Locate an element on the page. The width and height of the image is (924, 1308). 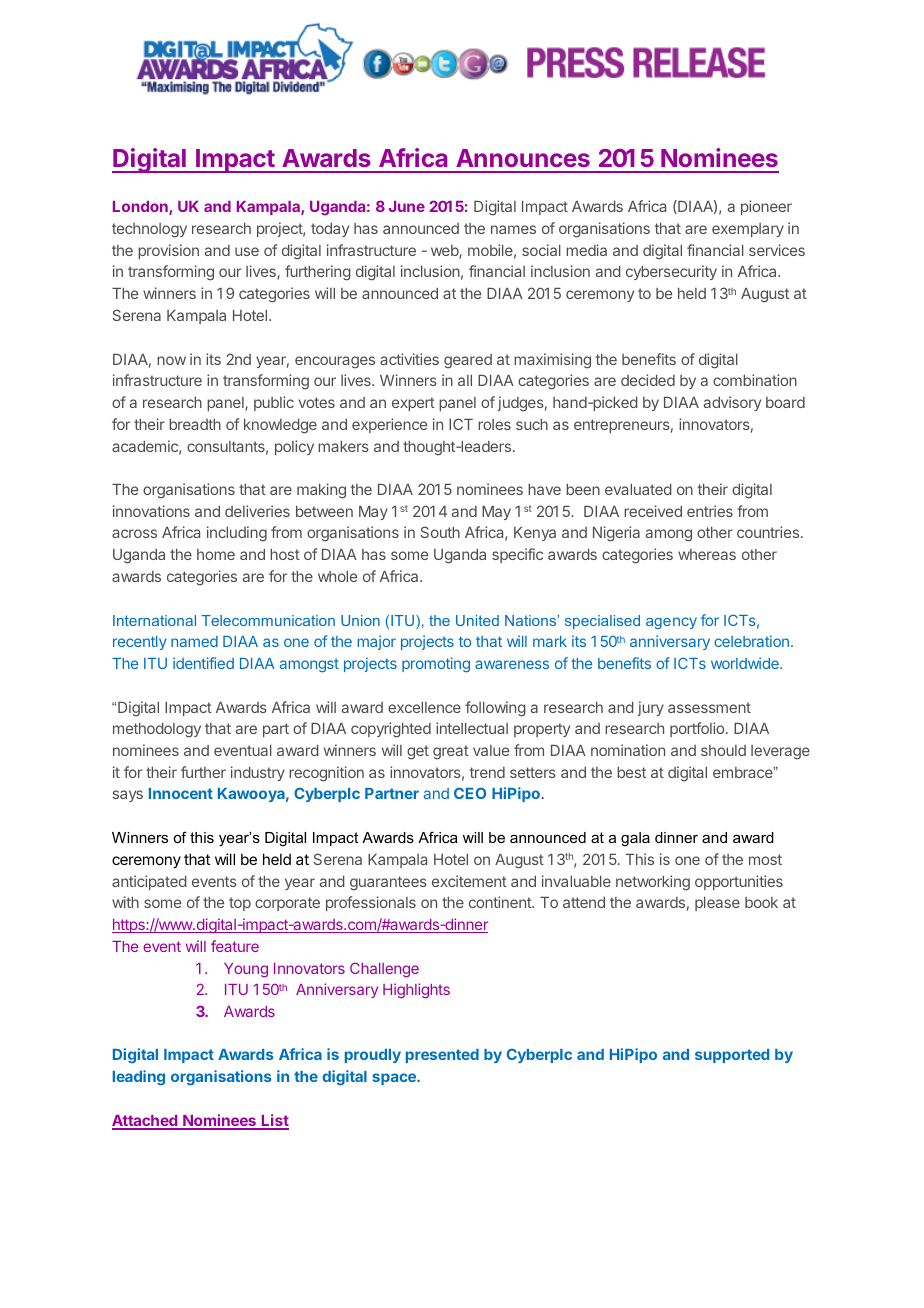
CEO is located at coordinates (470, 793).
